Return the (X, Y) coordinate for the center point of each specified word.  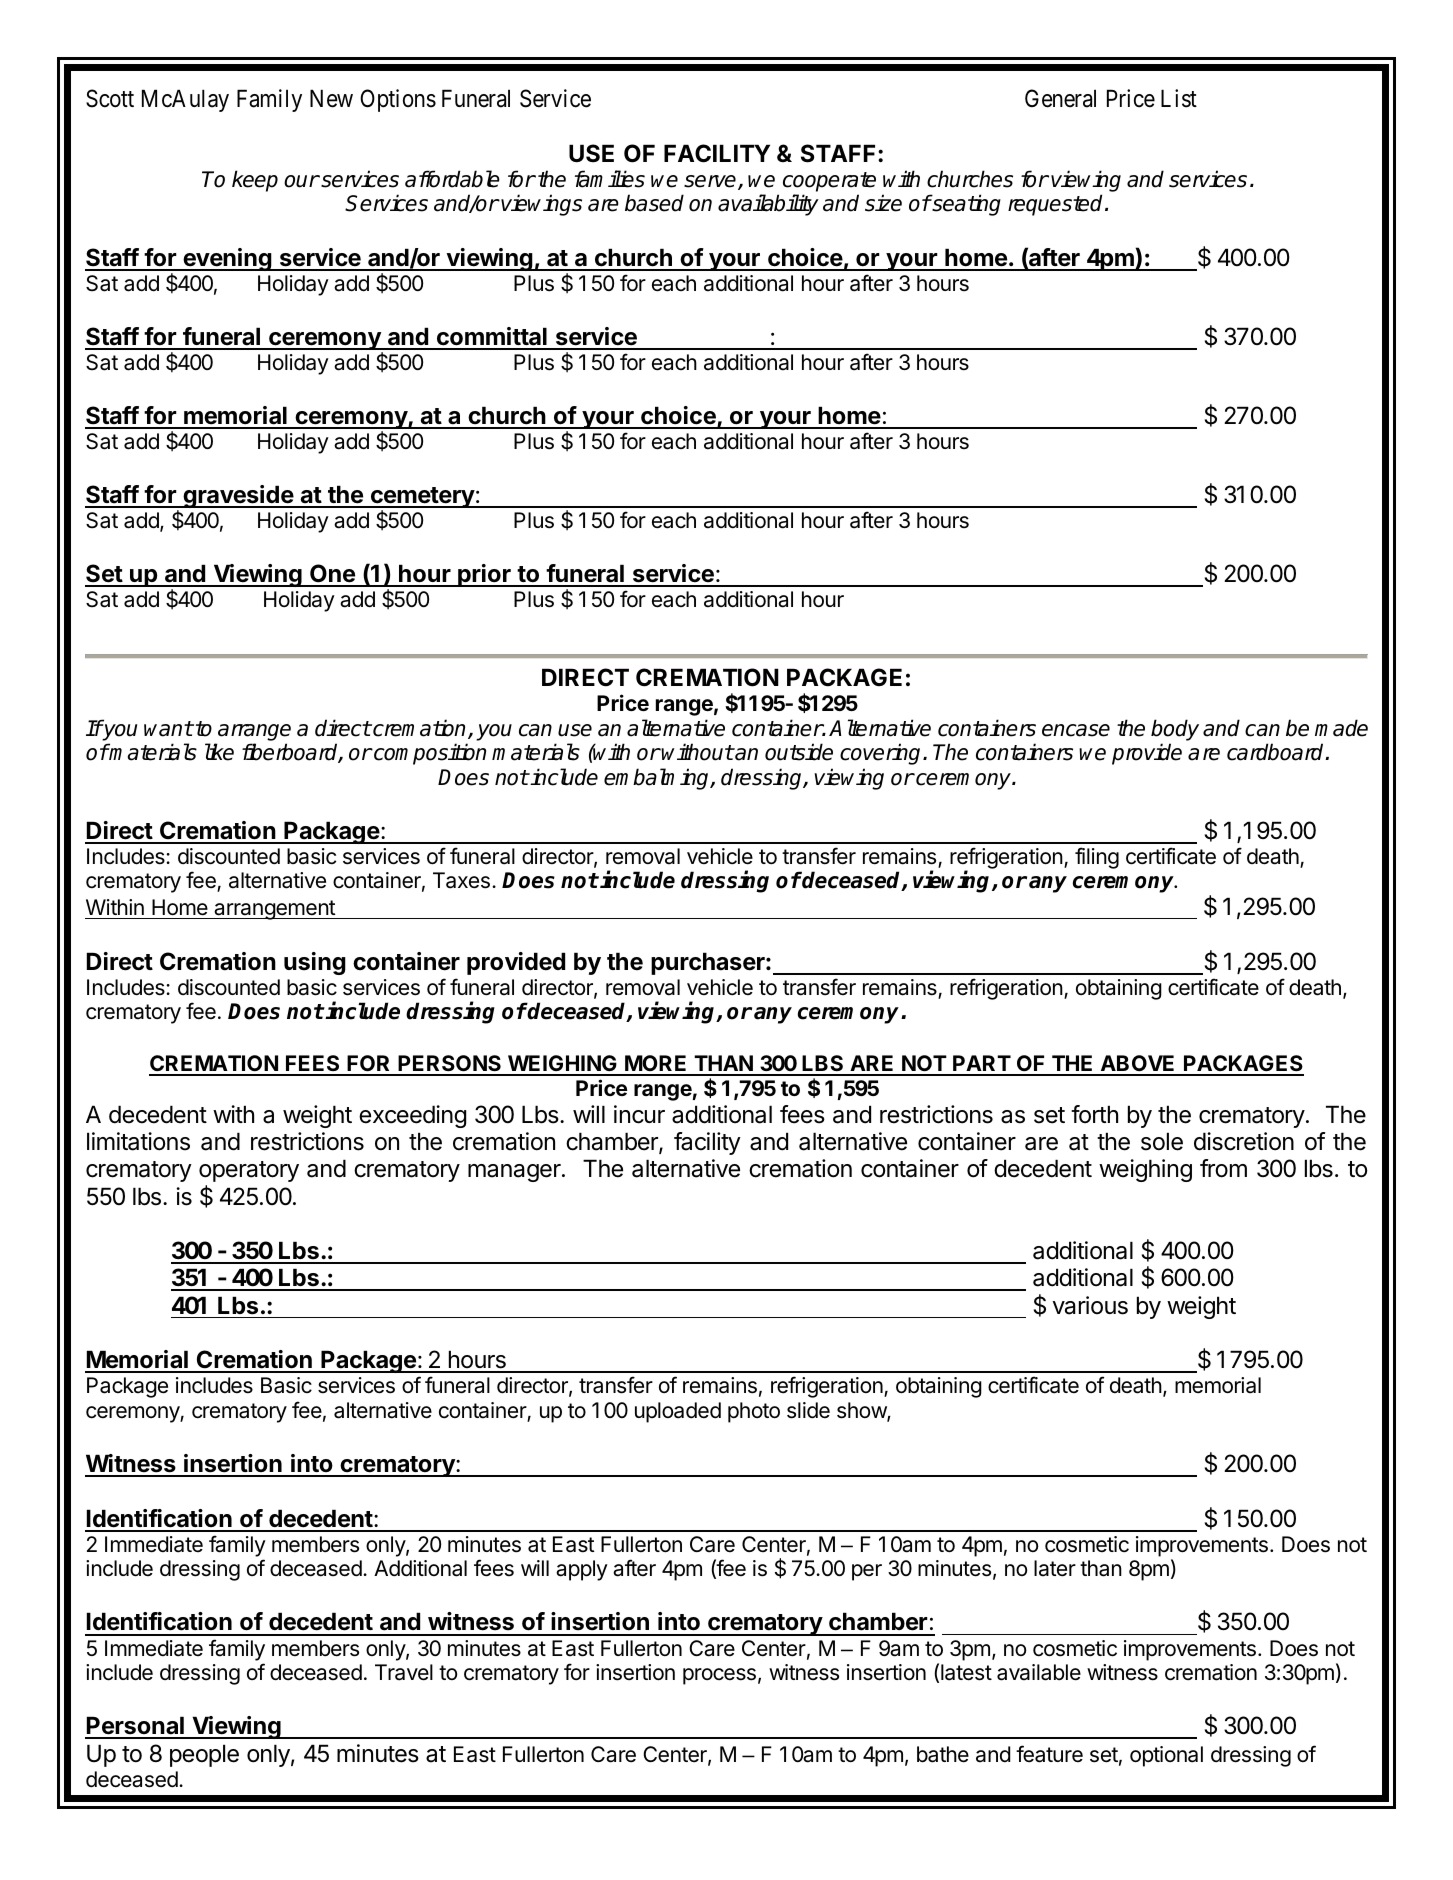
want (168, 729)
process (719, 1676)
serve (711, 182)
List (1179, 98)
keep (255, 181)
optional (1166, 1756)
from (1223, 1168)
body (1175, 730)
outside (799, 752)
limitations (138, 1141)
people (204, 1755)
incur (639, 1114)
